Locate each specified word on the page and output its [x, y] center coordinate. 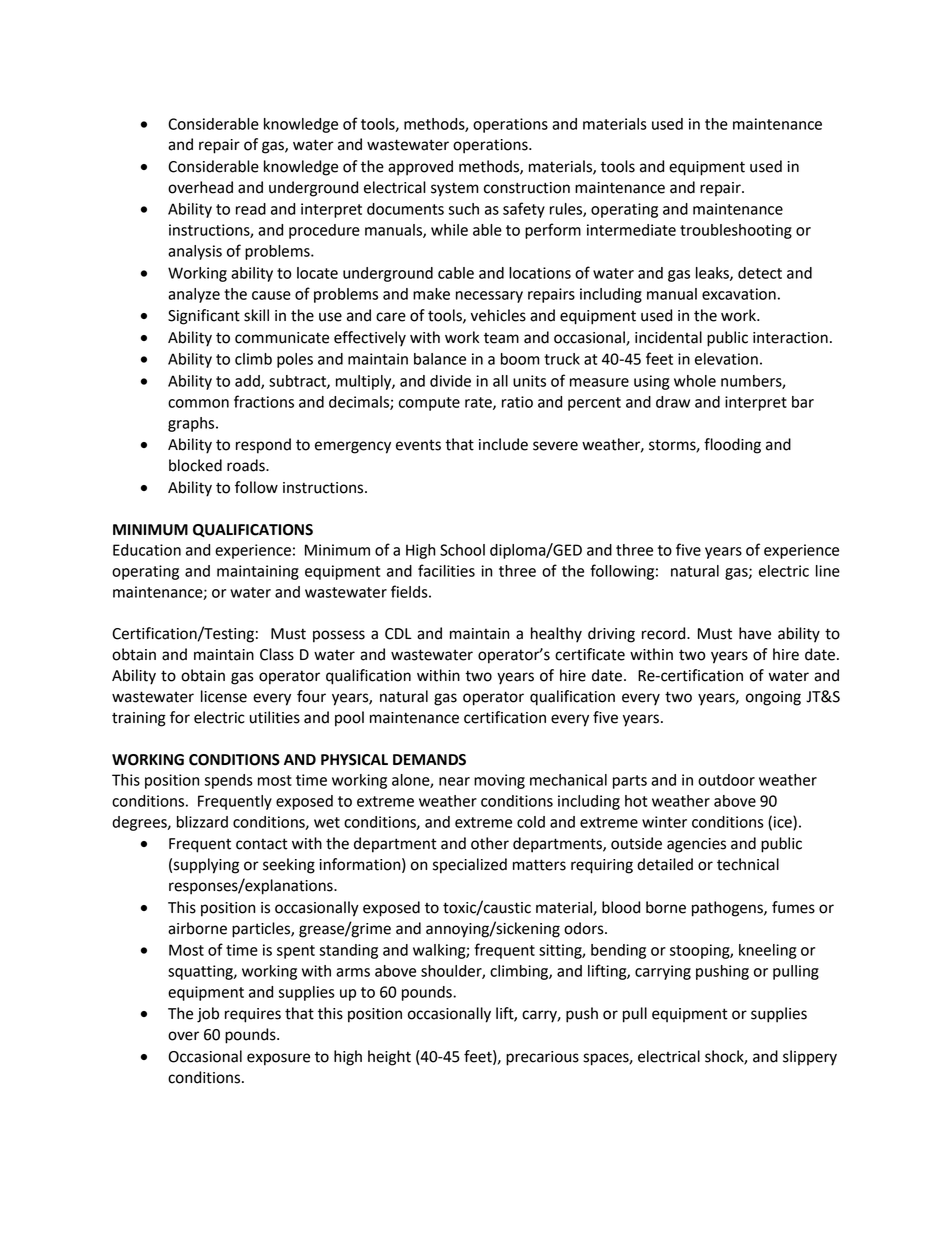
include [503, 444]
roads [247, 465]
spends [228, 781]
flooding [732, 446]
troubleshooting [736, 231]
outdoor [726, 780]
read [251, 209]
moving [499, 781]
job [208, 1015]
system [455, 189]
